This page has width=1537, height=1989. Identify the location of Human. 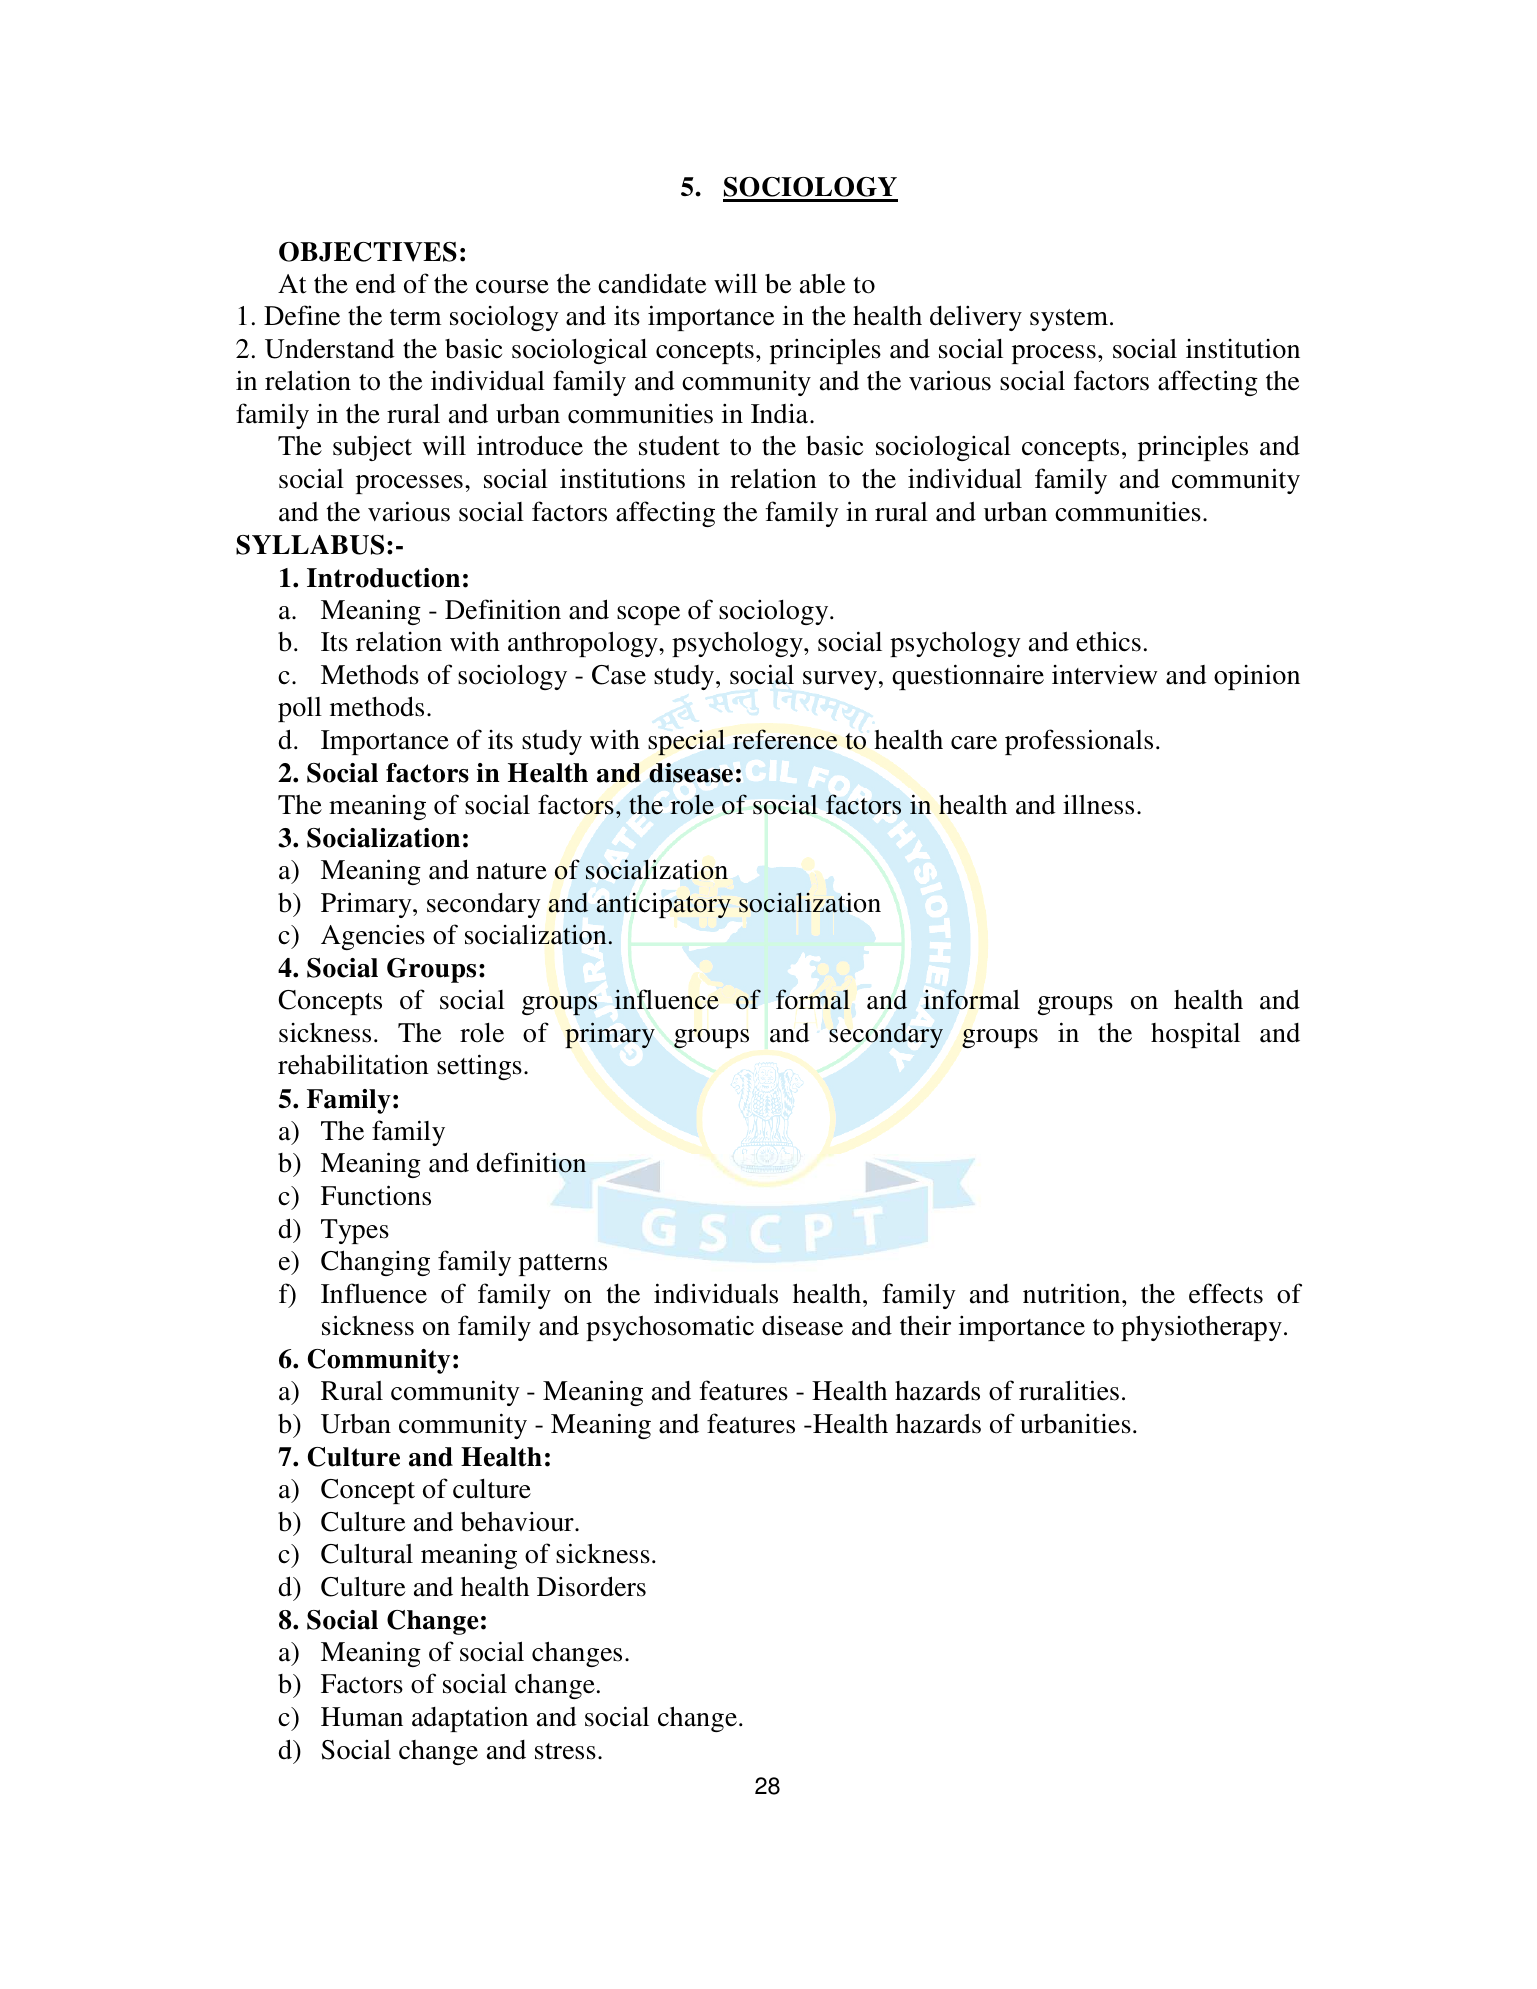
(362, 1717).
